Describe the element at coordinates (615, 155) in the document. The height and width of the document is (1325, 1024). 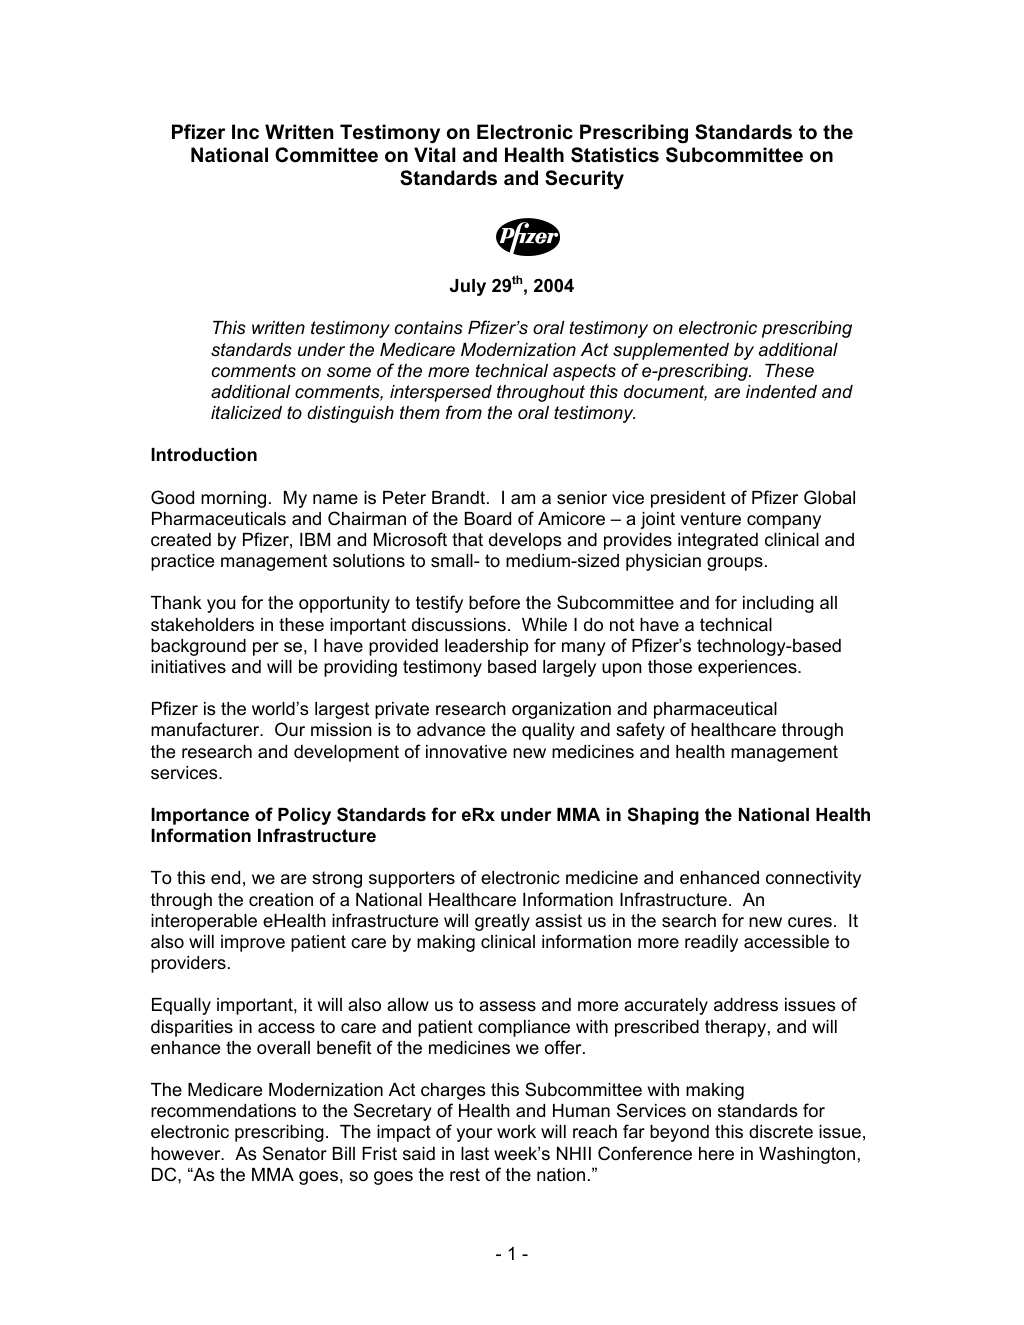
I see `Statistics` at that location.
